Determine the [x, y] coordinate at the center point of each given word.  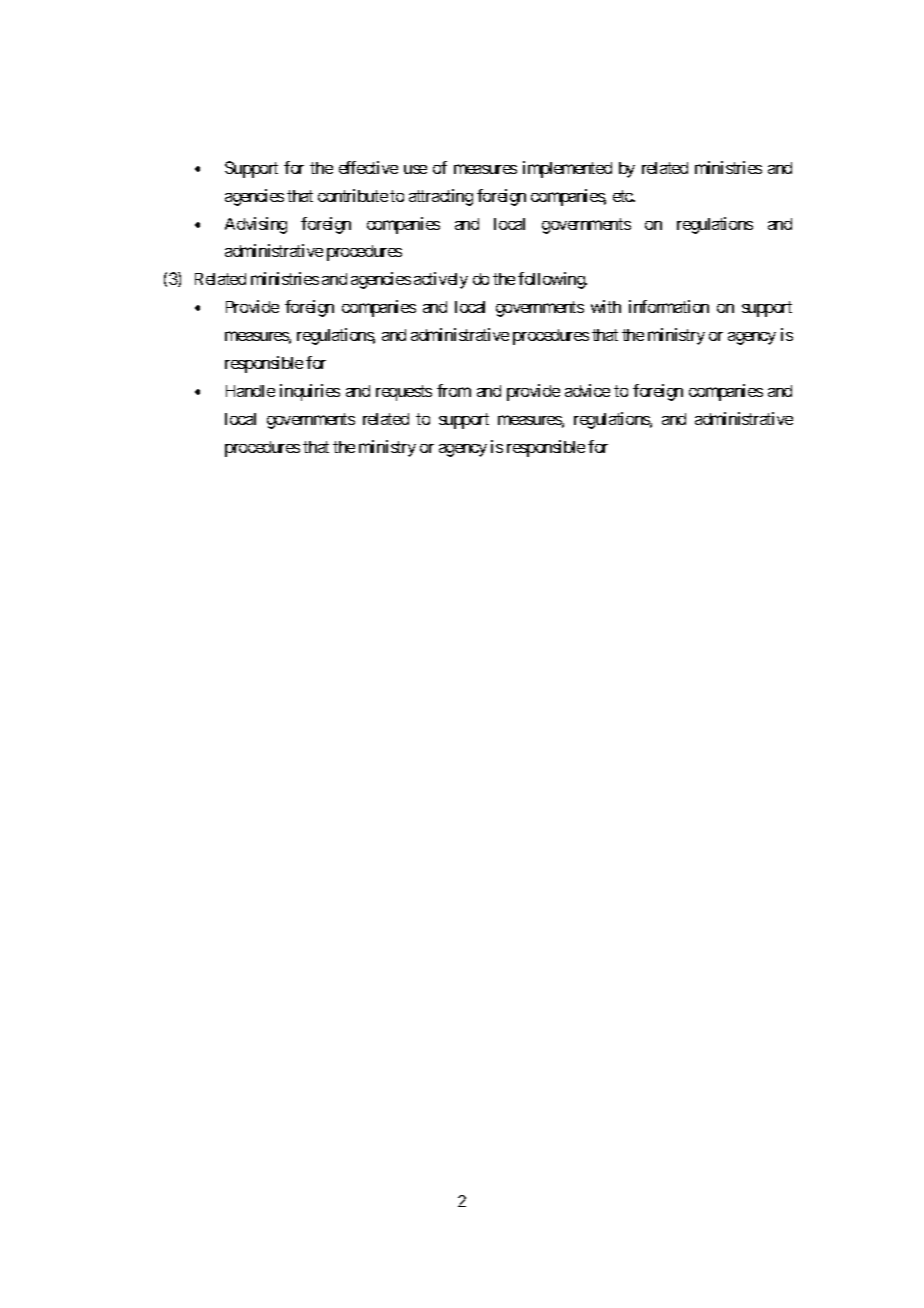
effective [368, 167]
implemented [567, 169]
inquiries [310, 392]
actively [441, 280]
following [552, 280]
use [415, 169]
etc [623, 196]
